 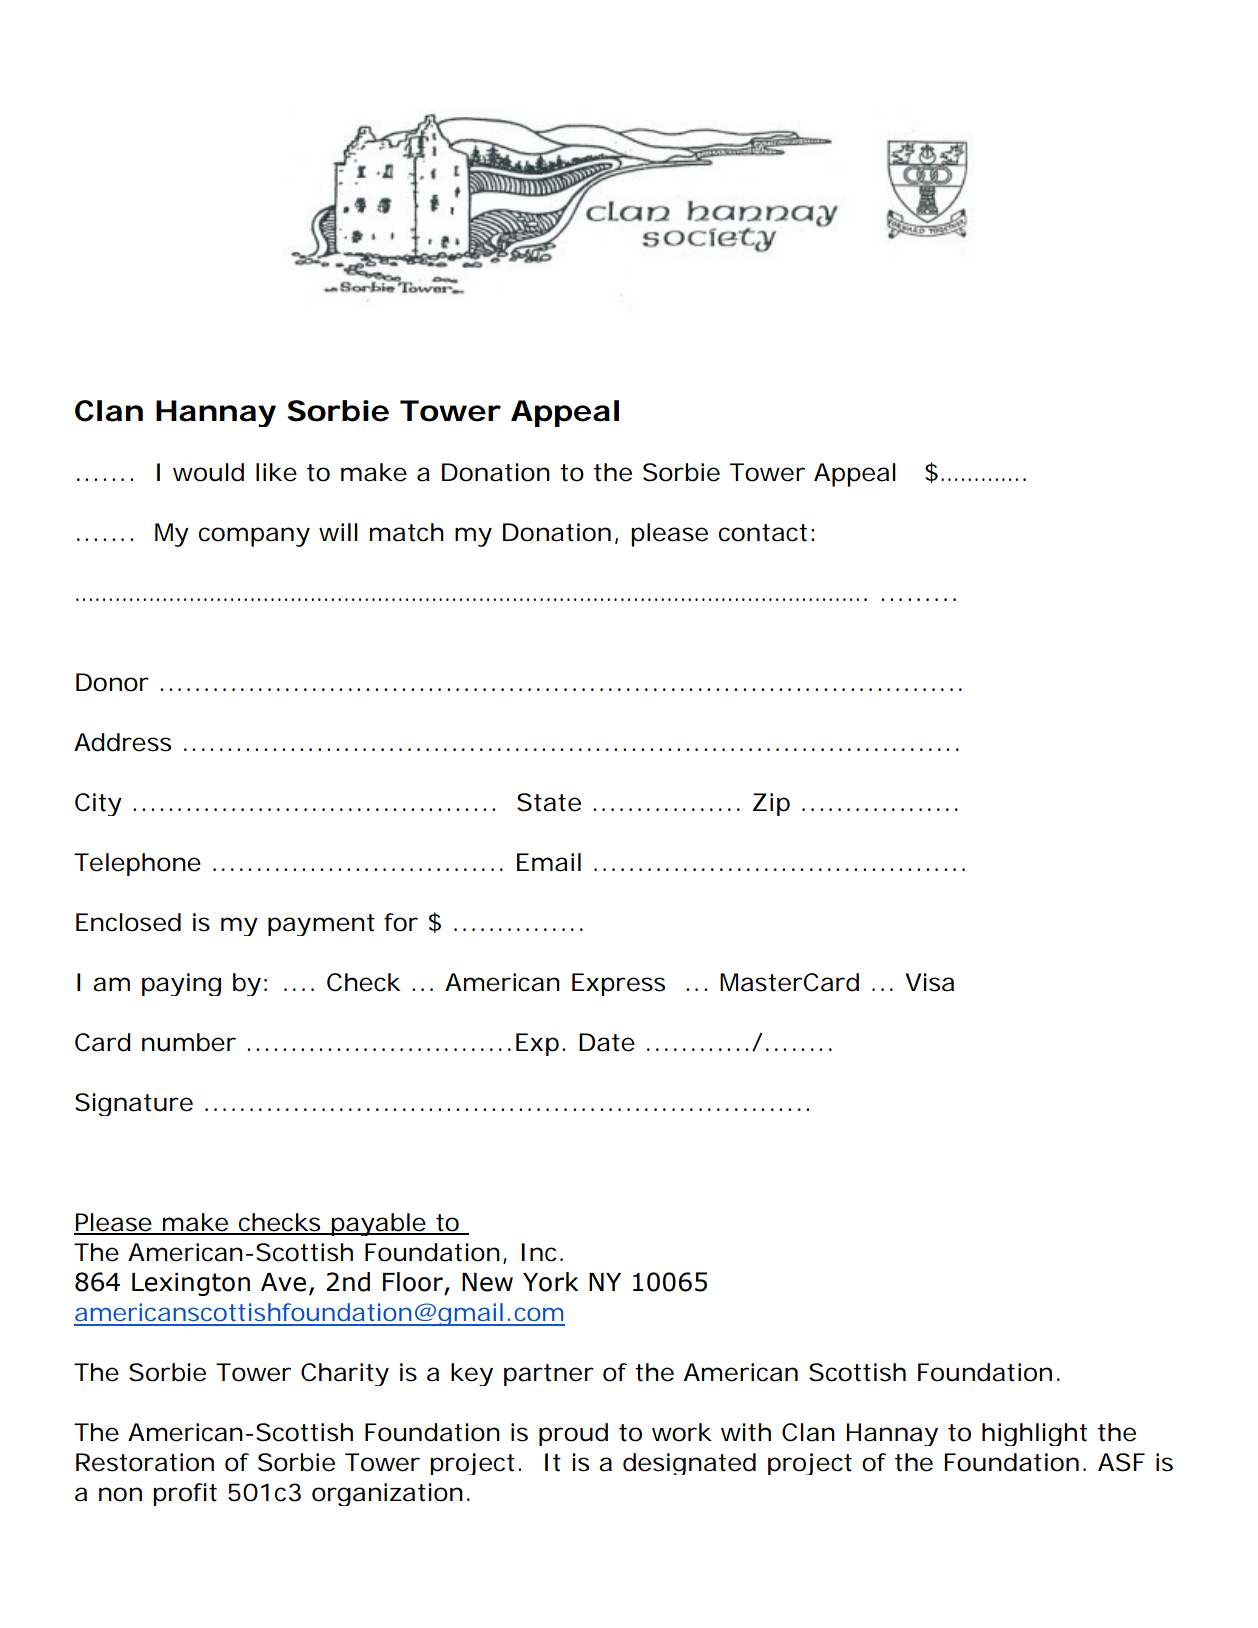 I want to click on ASF, so click(x=1121, y=1462).
